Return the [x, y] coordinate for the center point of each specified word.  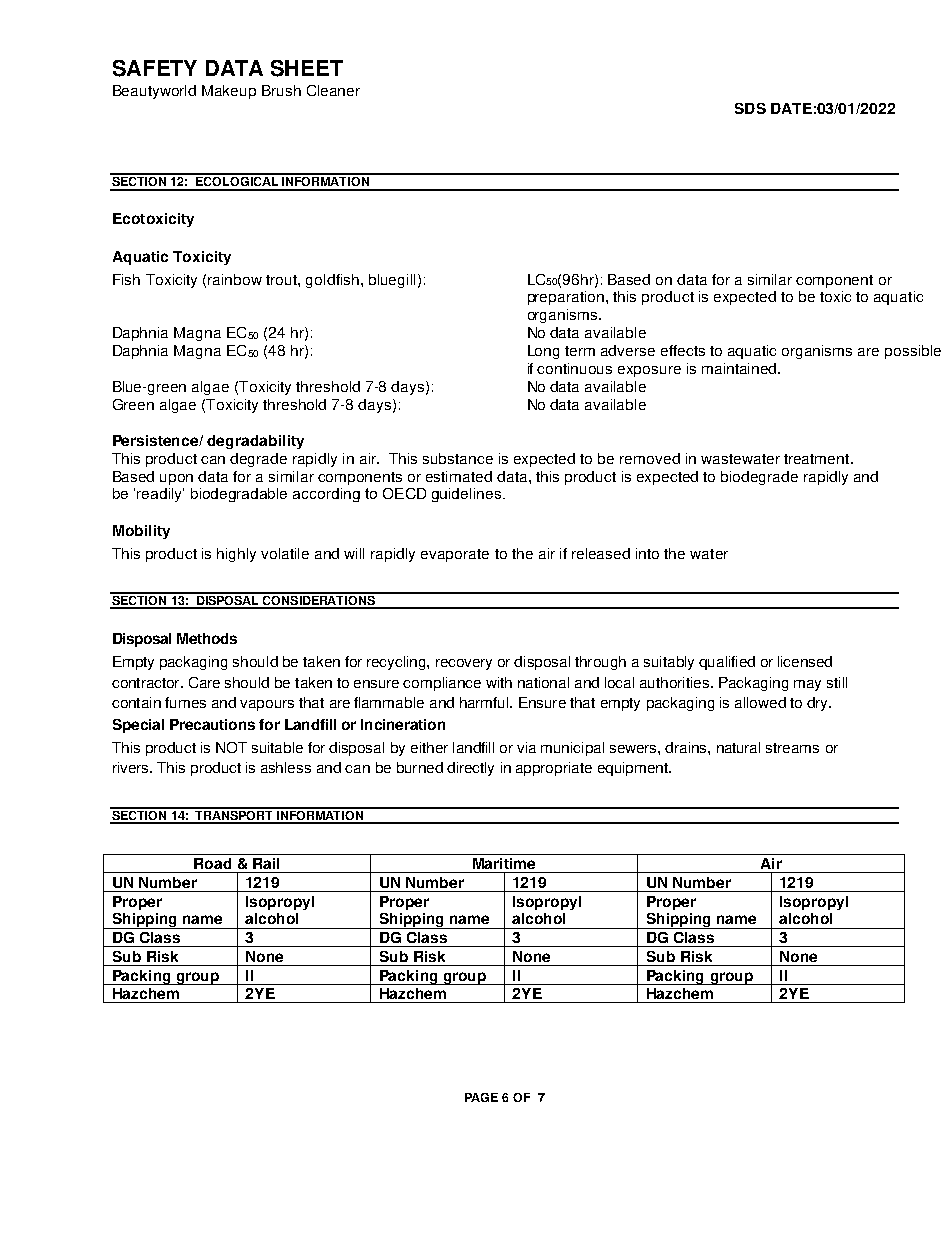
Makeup [229, 92]
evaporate [455, 555]
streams [792, 748]
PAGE [481, 1097]
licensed [805, 661]
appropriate [554, 769]
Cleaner [333, 90]
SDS [750, 108]
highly [236, 555]
